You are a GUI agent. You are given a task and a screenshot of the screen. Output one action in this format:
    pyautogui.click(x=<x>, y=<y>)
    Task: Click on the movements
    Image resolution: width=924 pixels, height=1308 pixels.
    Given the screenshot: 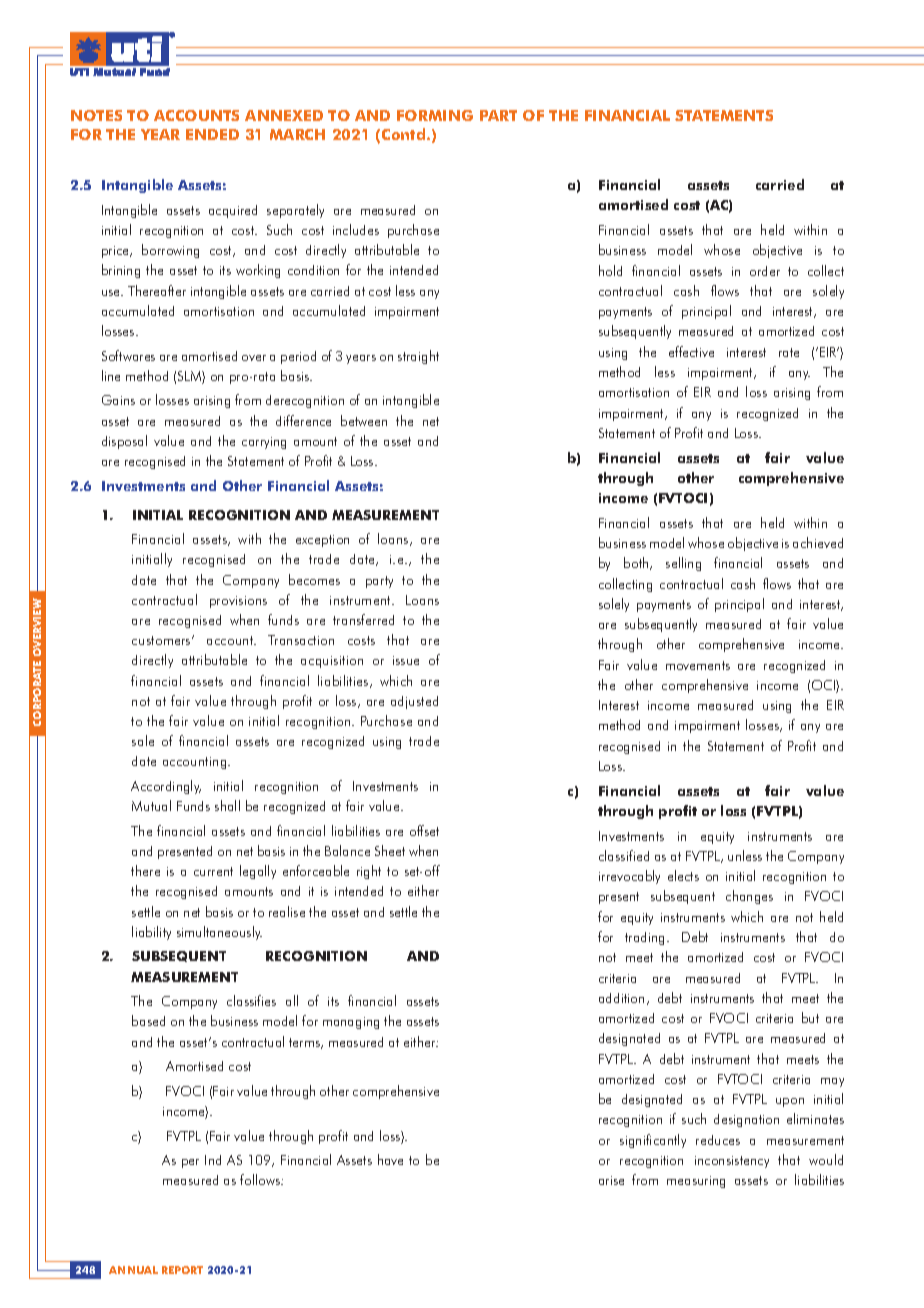 What is the action you would take?
    pyautogui.click(x=698, y=665)
